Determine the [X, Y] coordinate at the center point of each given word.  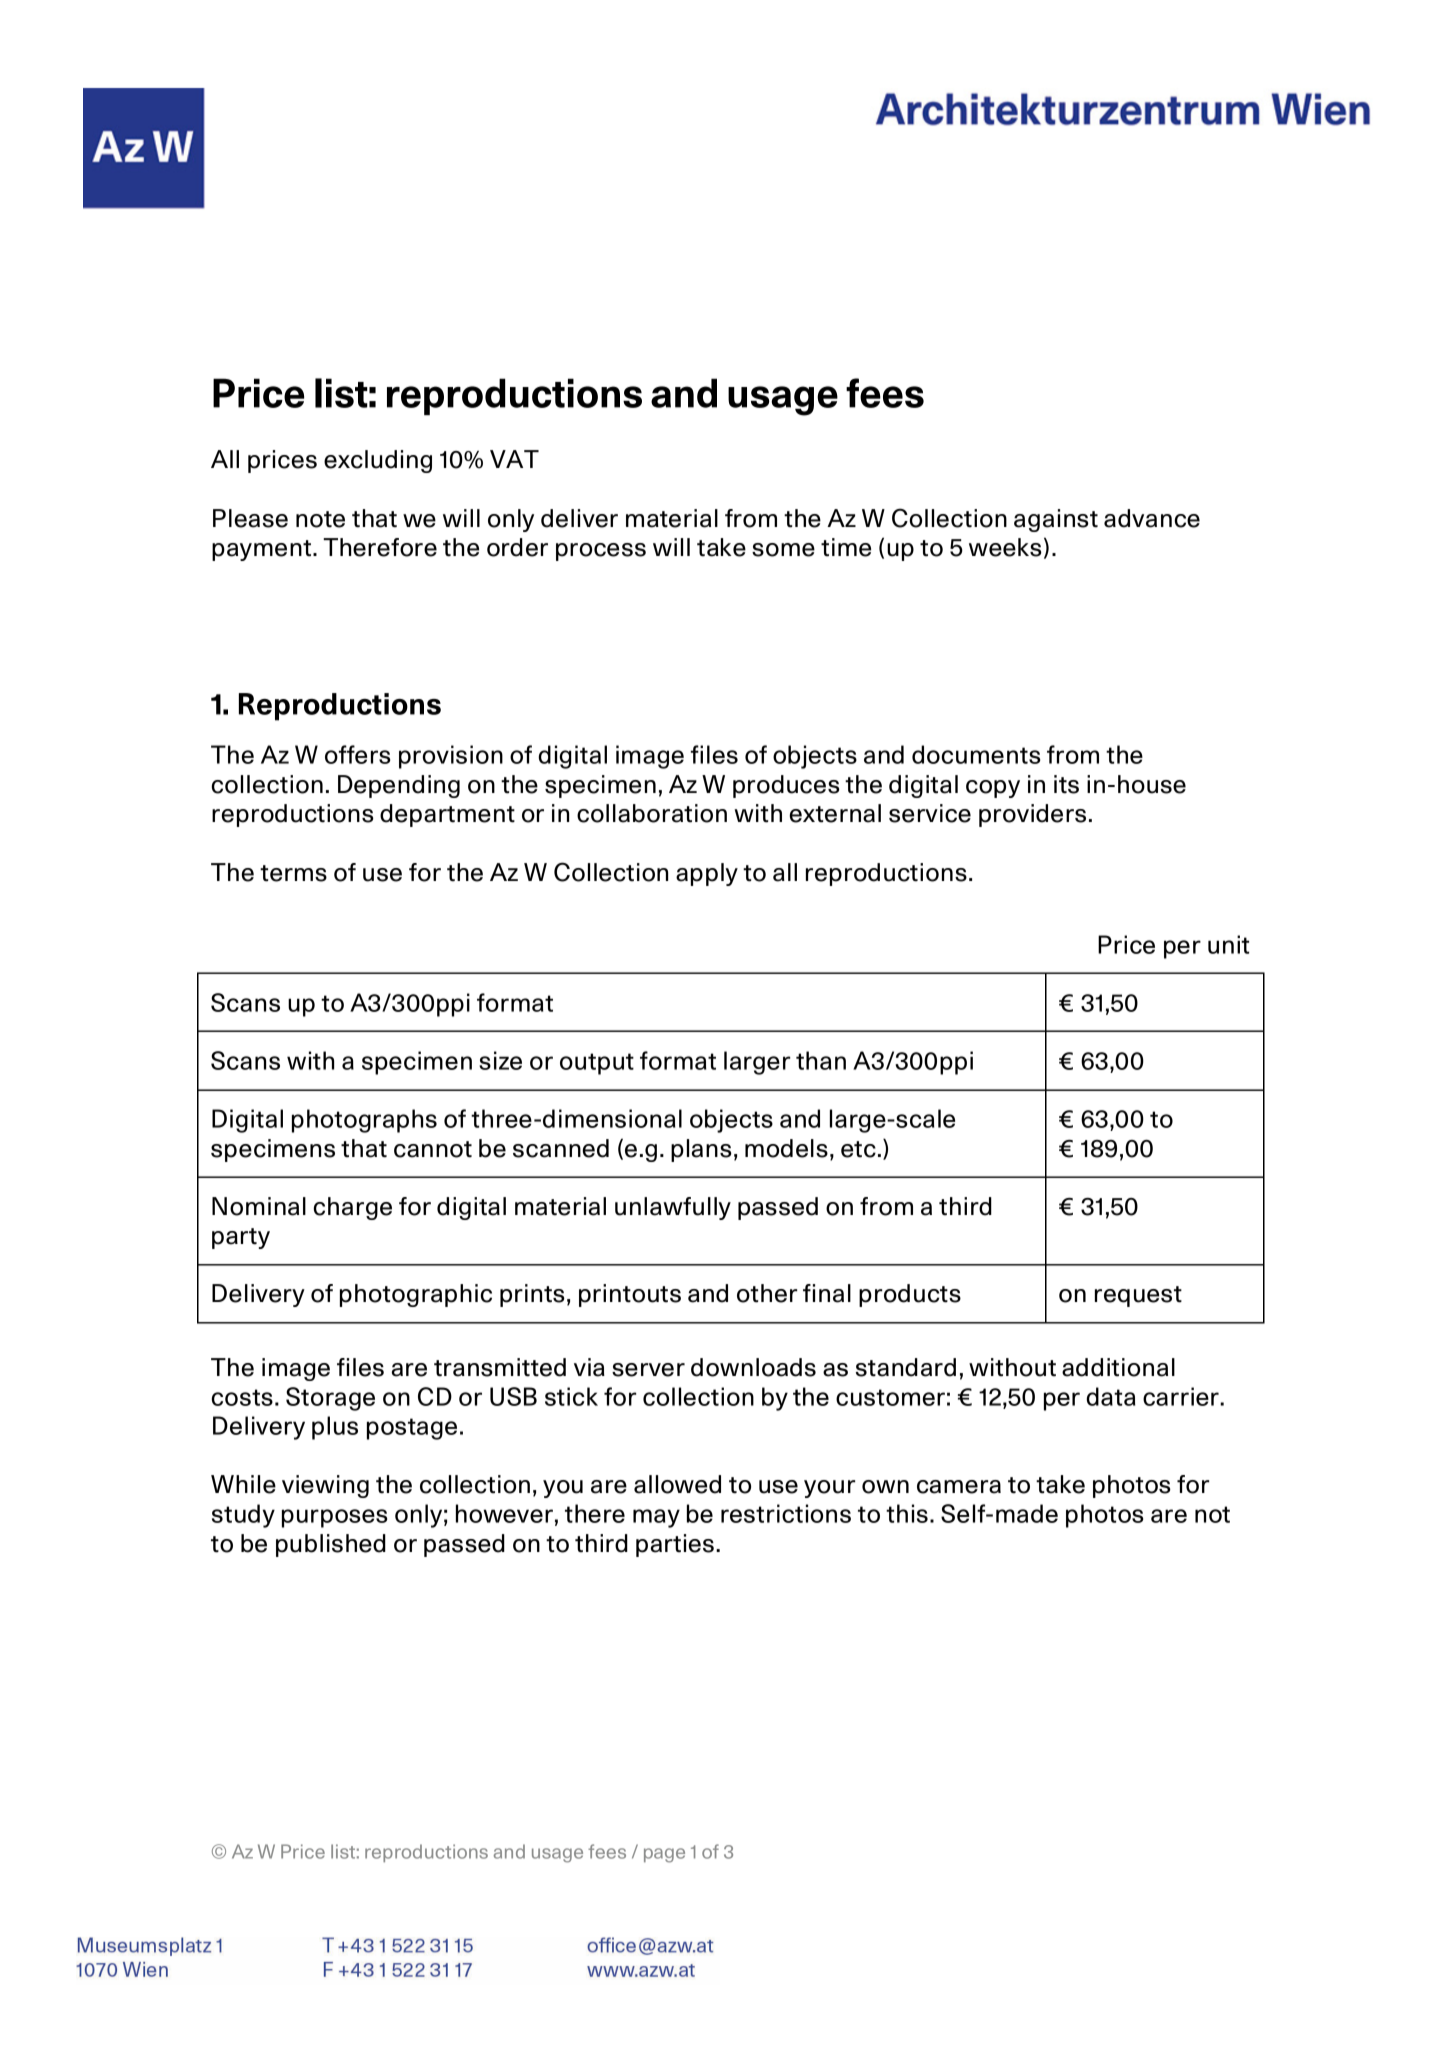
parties [675, 1545]
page [664, 1855]
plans [701, 1150]
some [783, 550]
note [320, 519]
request [1138, 1296]
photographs [364, 1121]
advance [1152, 518]
